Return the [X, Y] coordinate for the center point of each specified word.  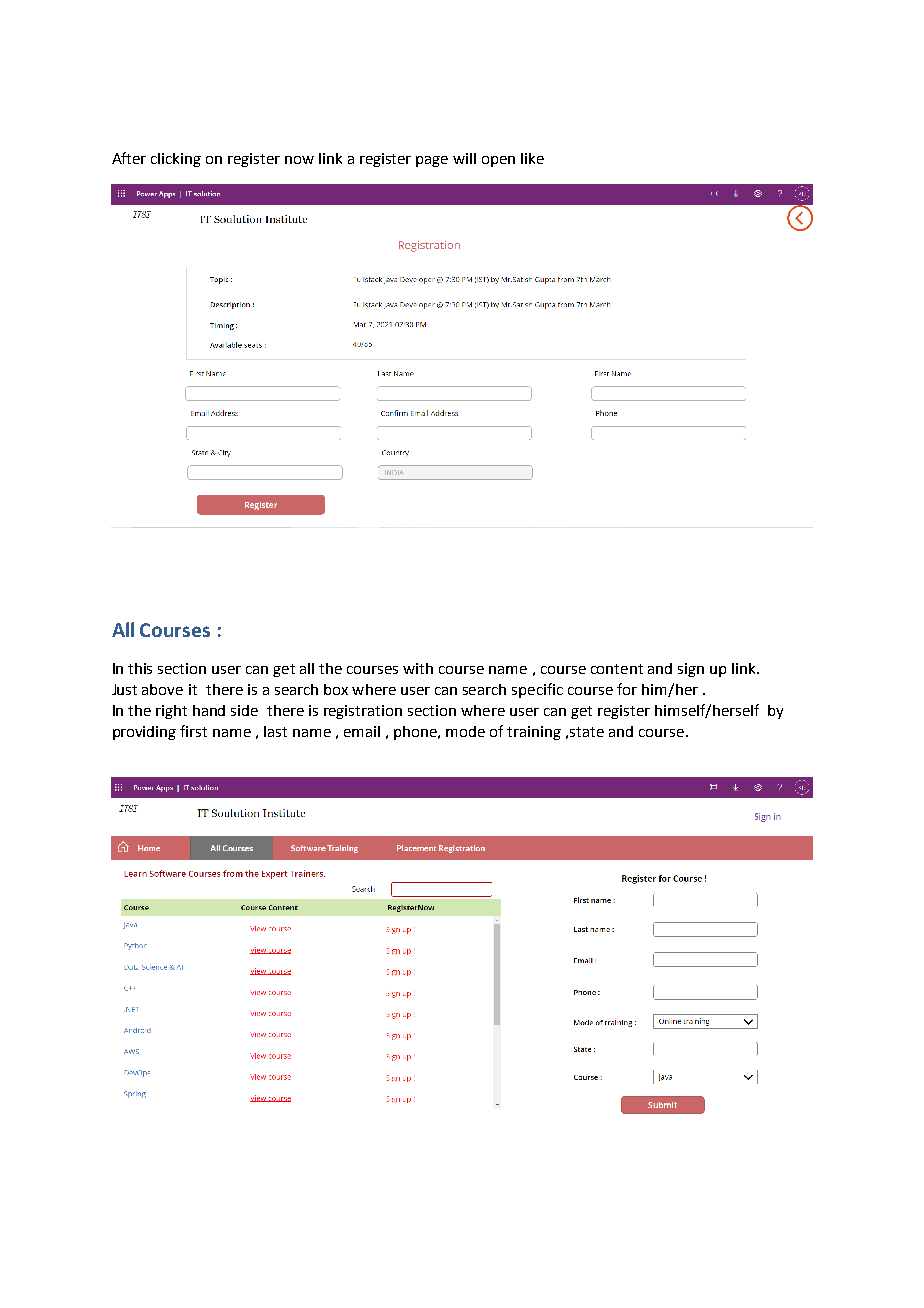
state [587, 732]
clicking [176, 160]
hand [209, 710]
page [432, 161]
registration [363, 712]
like [532, 158]
